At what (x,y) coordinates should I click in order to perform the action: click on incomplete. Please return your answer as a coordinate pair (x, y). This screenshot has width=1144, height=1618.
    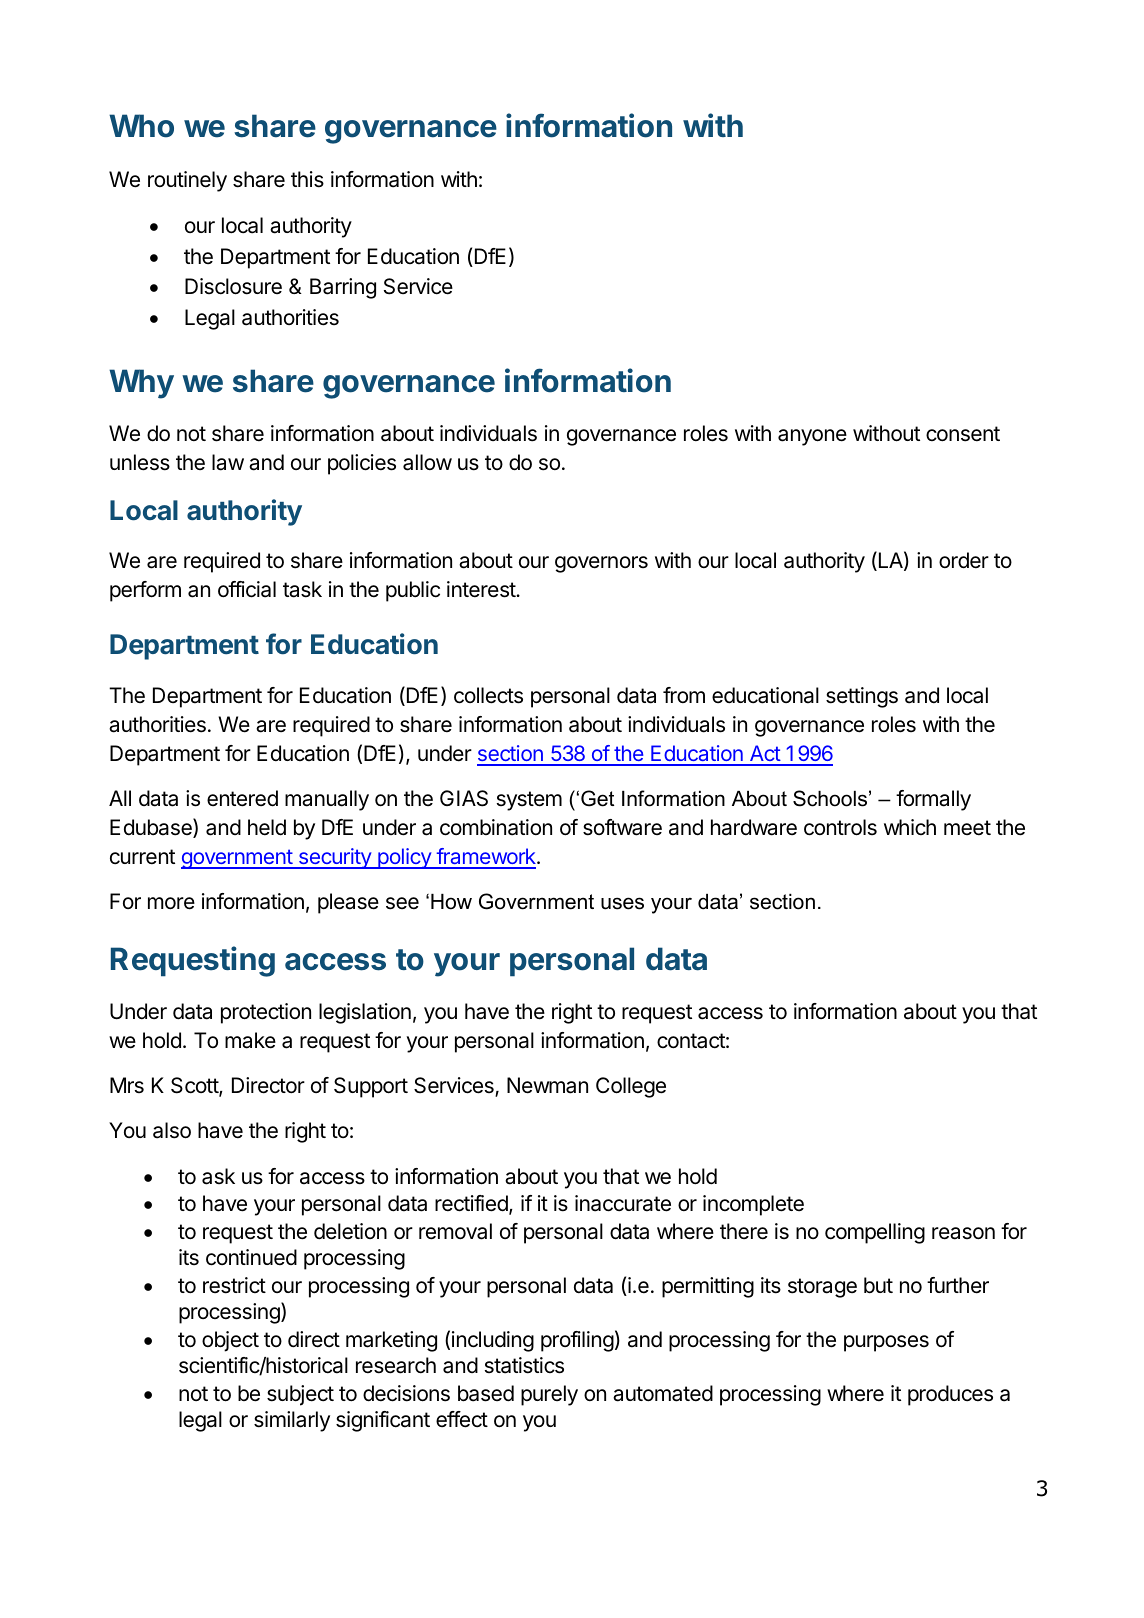
    Looking at the image, I should click on (753, 1205).
